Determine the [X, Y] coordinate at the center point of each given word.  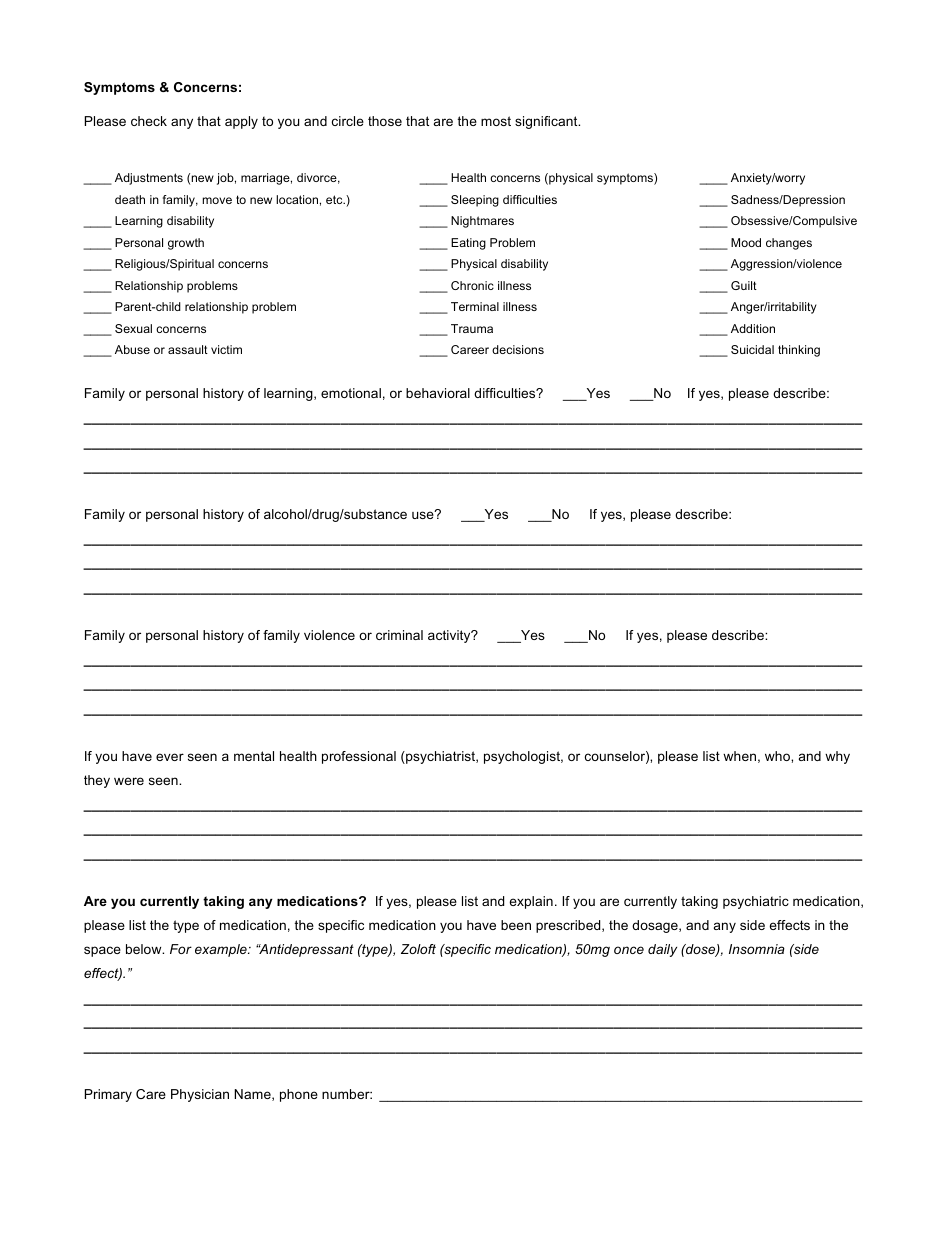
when [739, 756]
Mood [746, 242]
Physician [200, 1095]
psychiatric [756, 902]
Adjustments [149, 179]
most [496, 121]
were [129, 781]
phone [299, 1095]
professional [359, 757]
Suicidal [752, 349]
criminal [399, 635]
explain [531, 902]
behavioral [438, 393]
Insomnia [757, 949]
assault [188, 349]
